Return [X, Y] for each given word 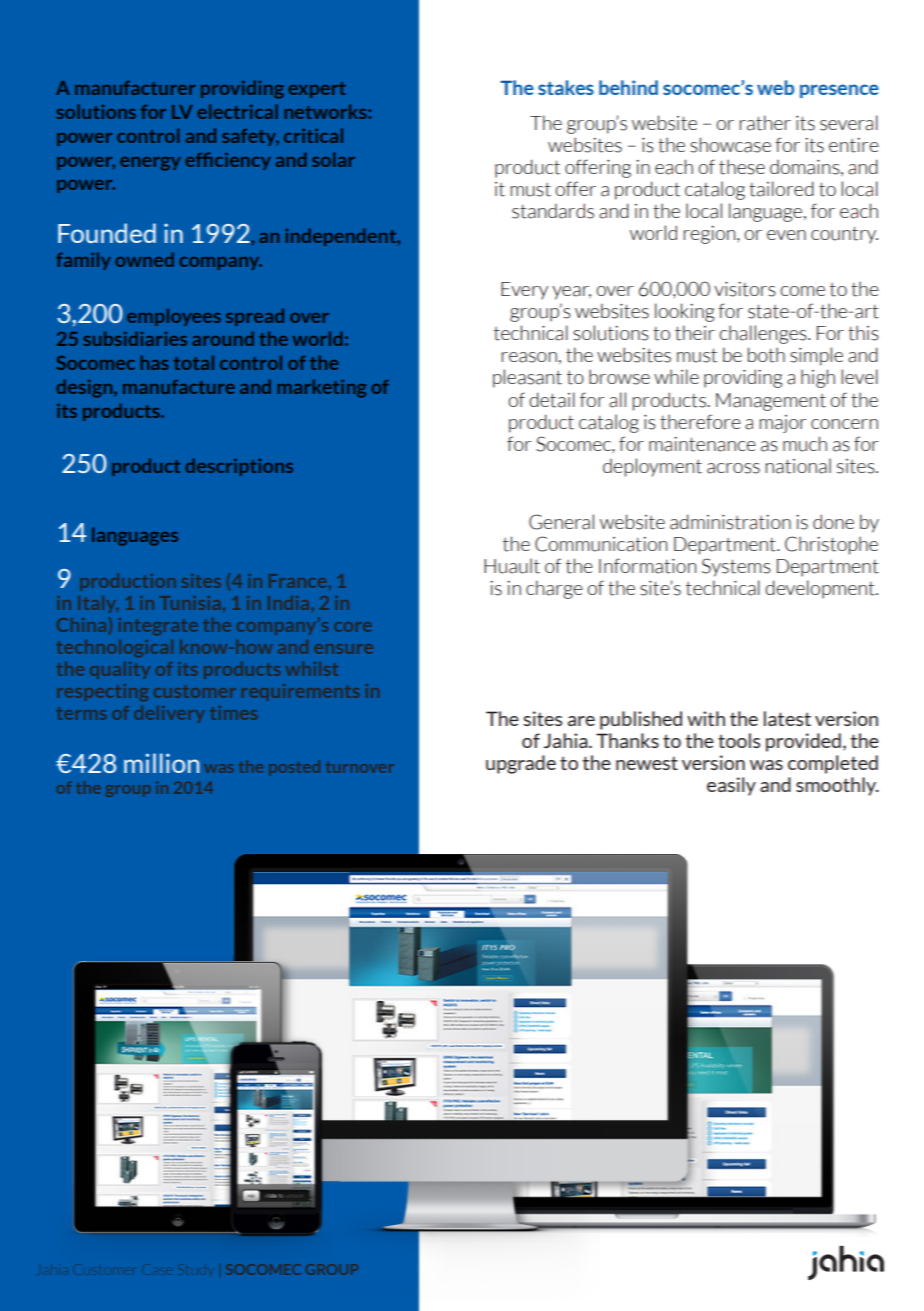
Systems [736, 567]
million [161, 763]
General [561, 522]
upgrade [521, 764]
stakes [566, 87]
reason [529, 357]
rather [765, 123]
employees [174, 317]
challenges [764, 334]
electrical [237, 111]
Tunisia [190, 603]
